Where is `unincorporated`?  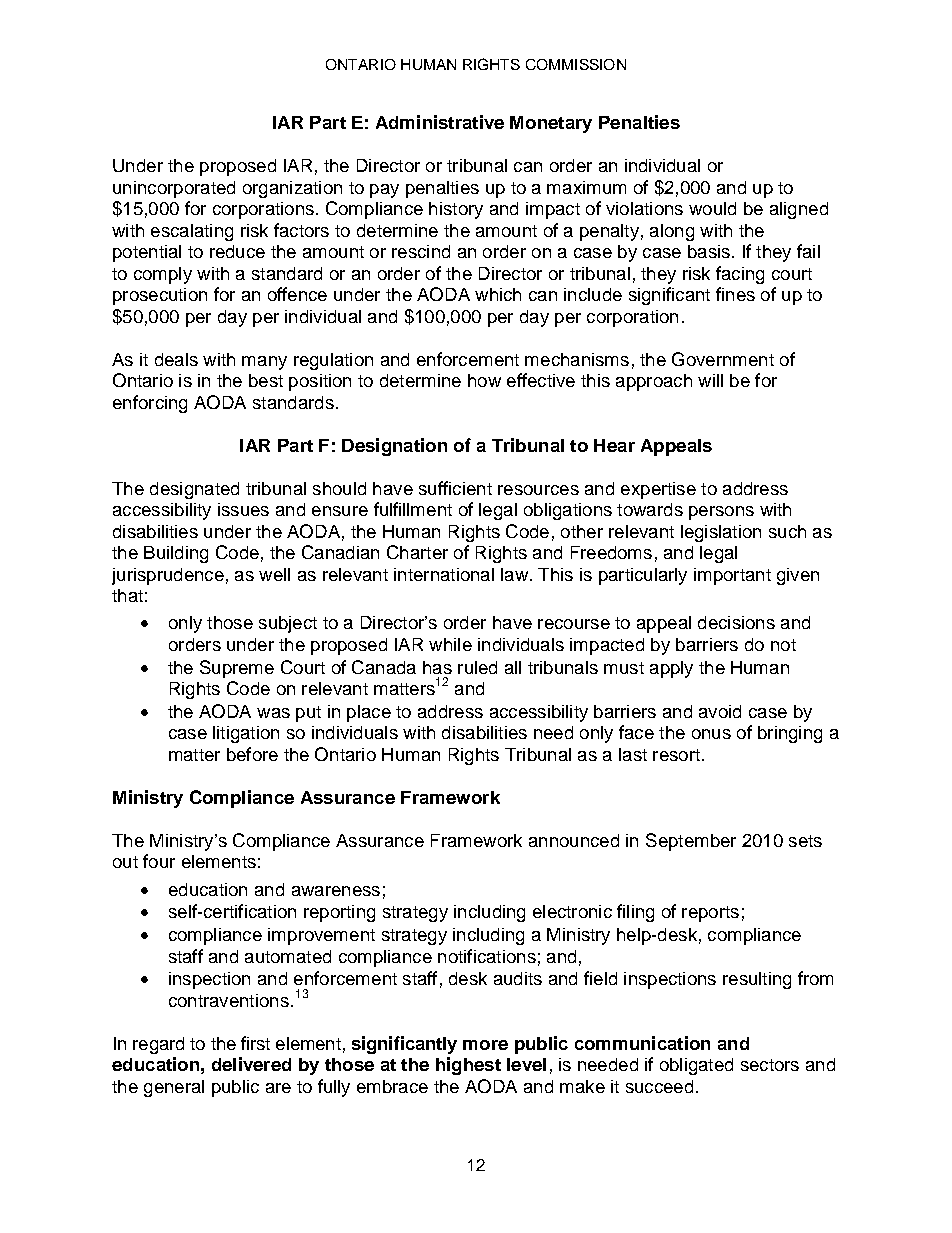 unincorporated is located at coordinates (174, 189).
